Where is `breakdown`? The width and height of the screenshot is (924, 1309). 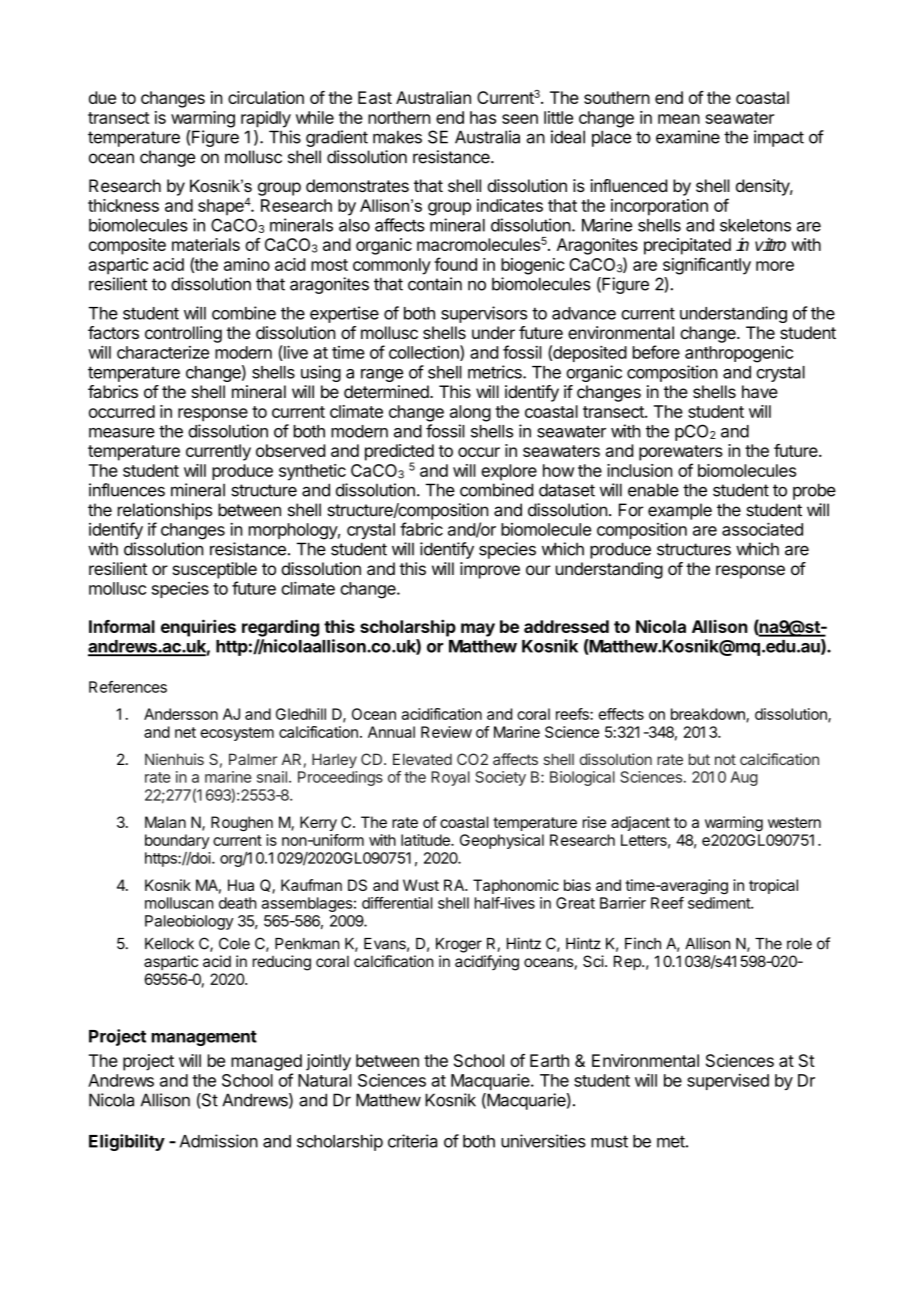 breakdown is located at coordinates (709, 715).
